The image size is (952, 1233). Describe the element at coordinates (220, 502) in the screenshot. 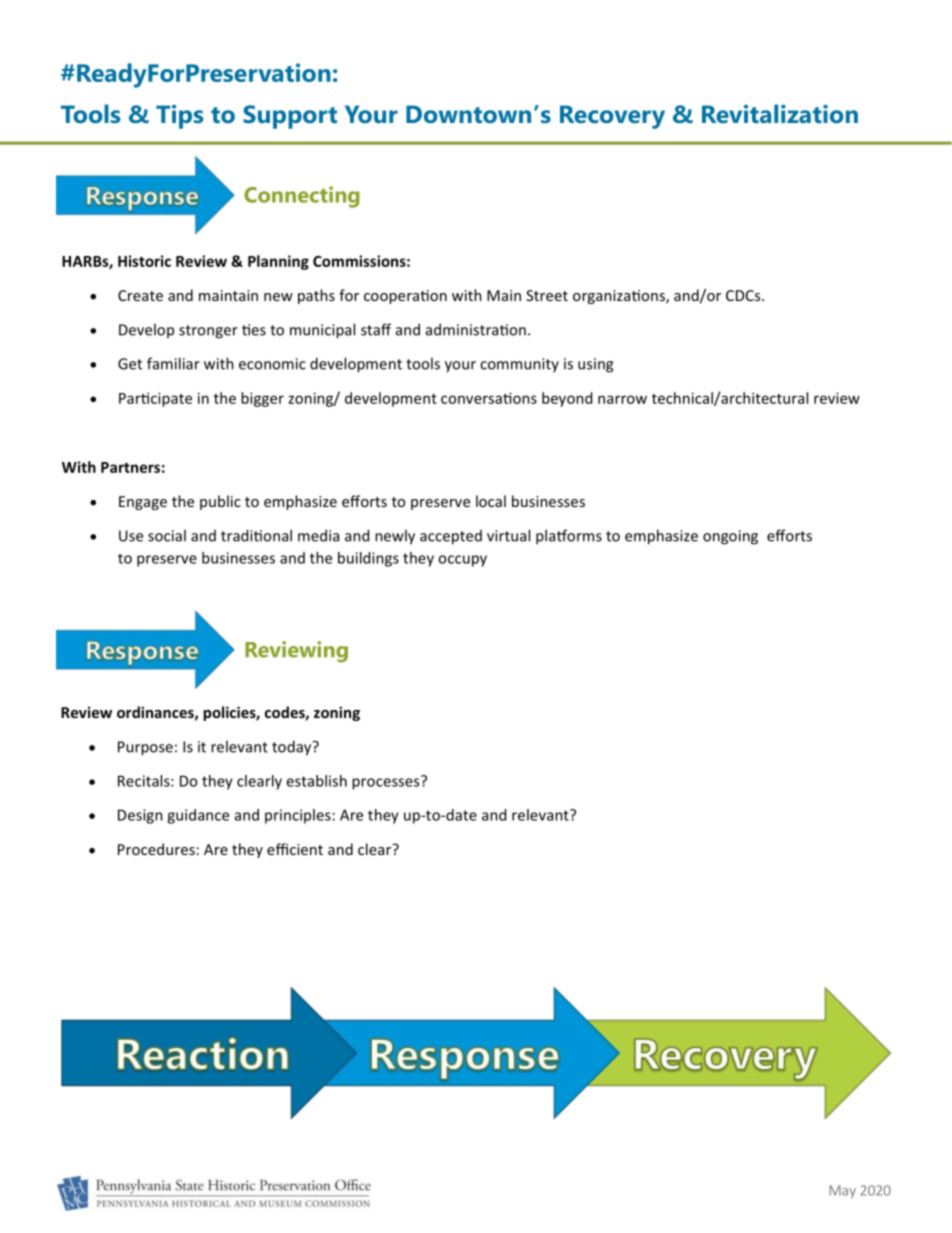

I see `public` at that location.
